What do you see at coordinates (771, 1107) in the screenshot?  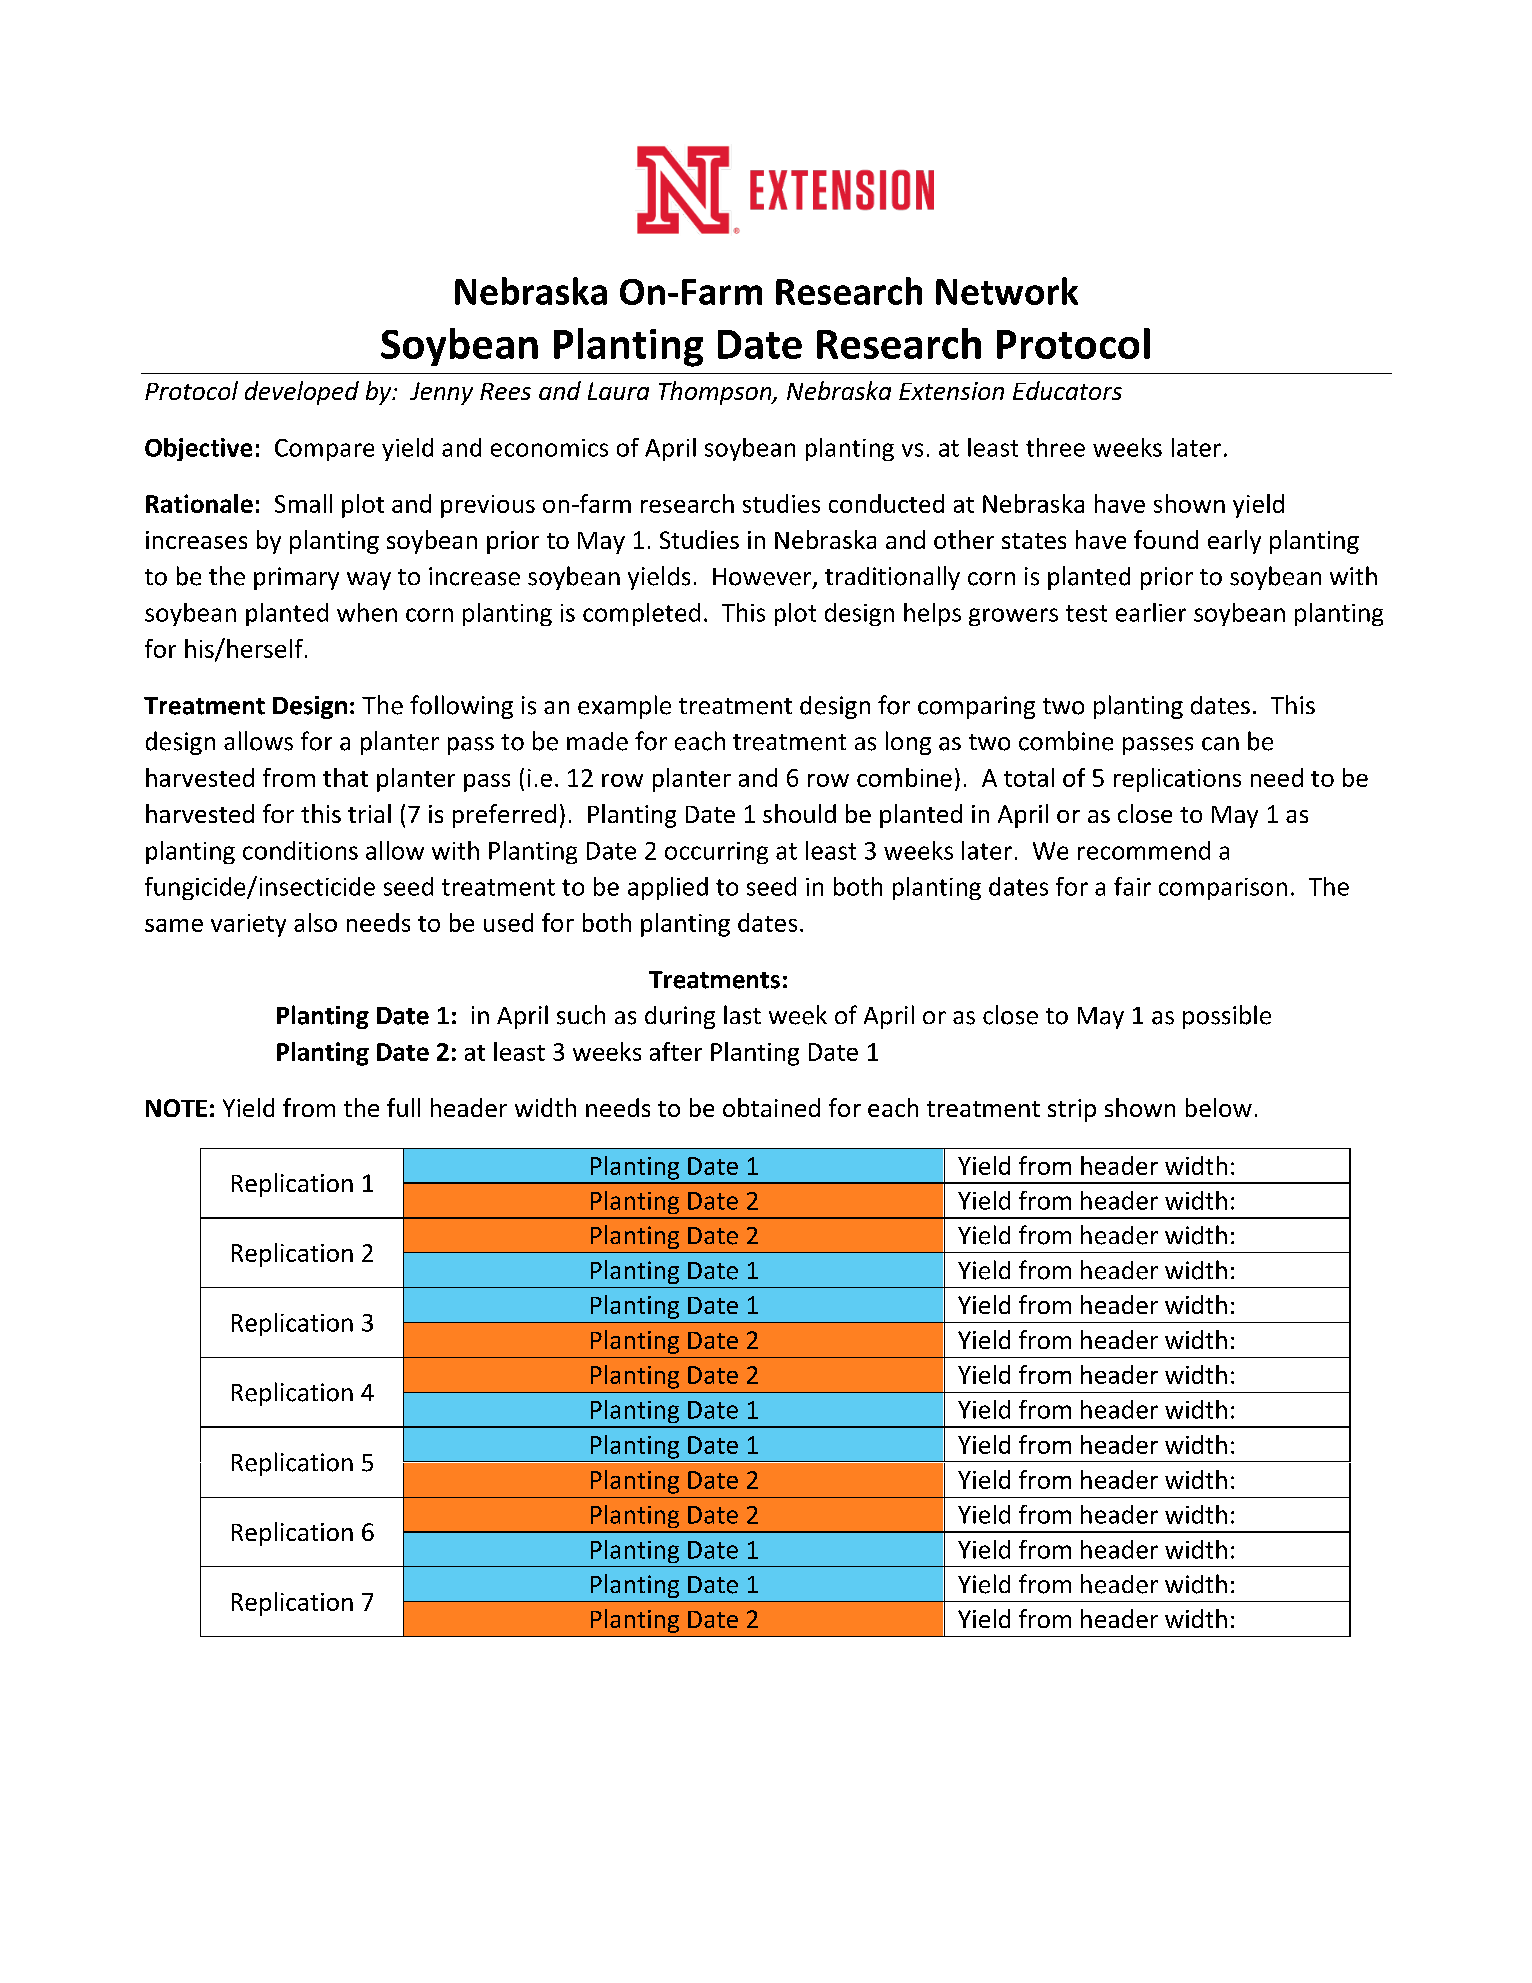 I see `obtained` at bounding box center [771, 1107].
